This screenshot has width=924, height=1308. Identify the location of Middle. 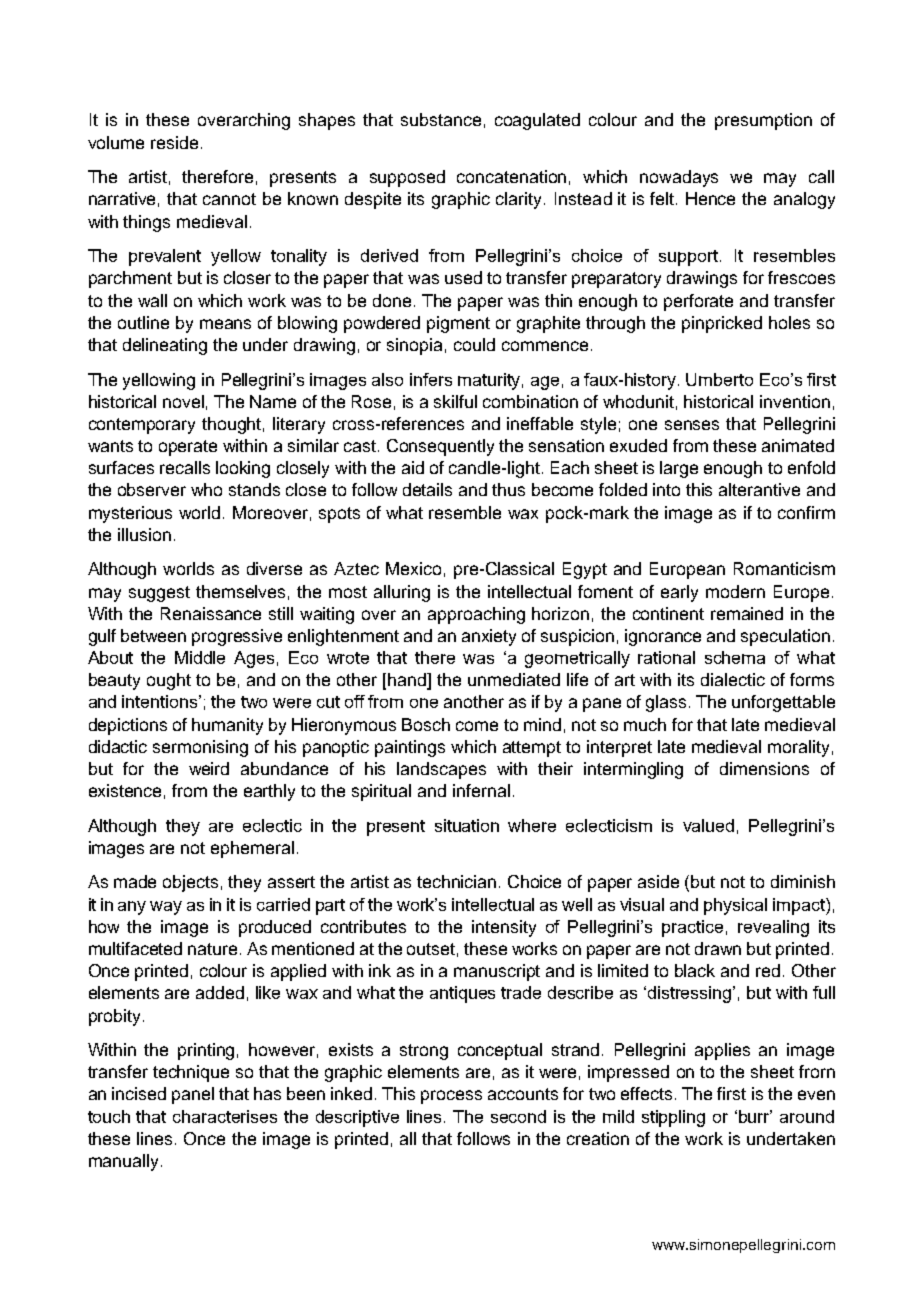
(200, 657).
